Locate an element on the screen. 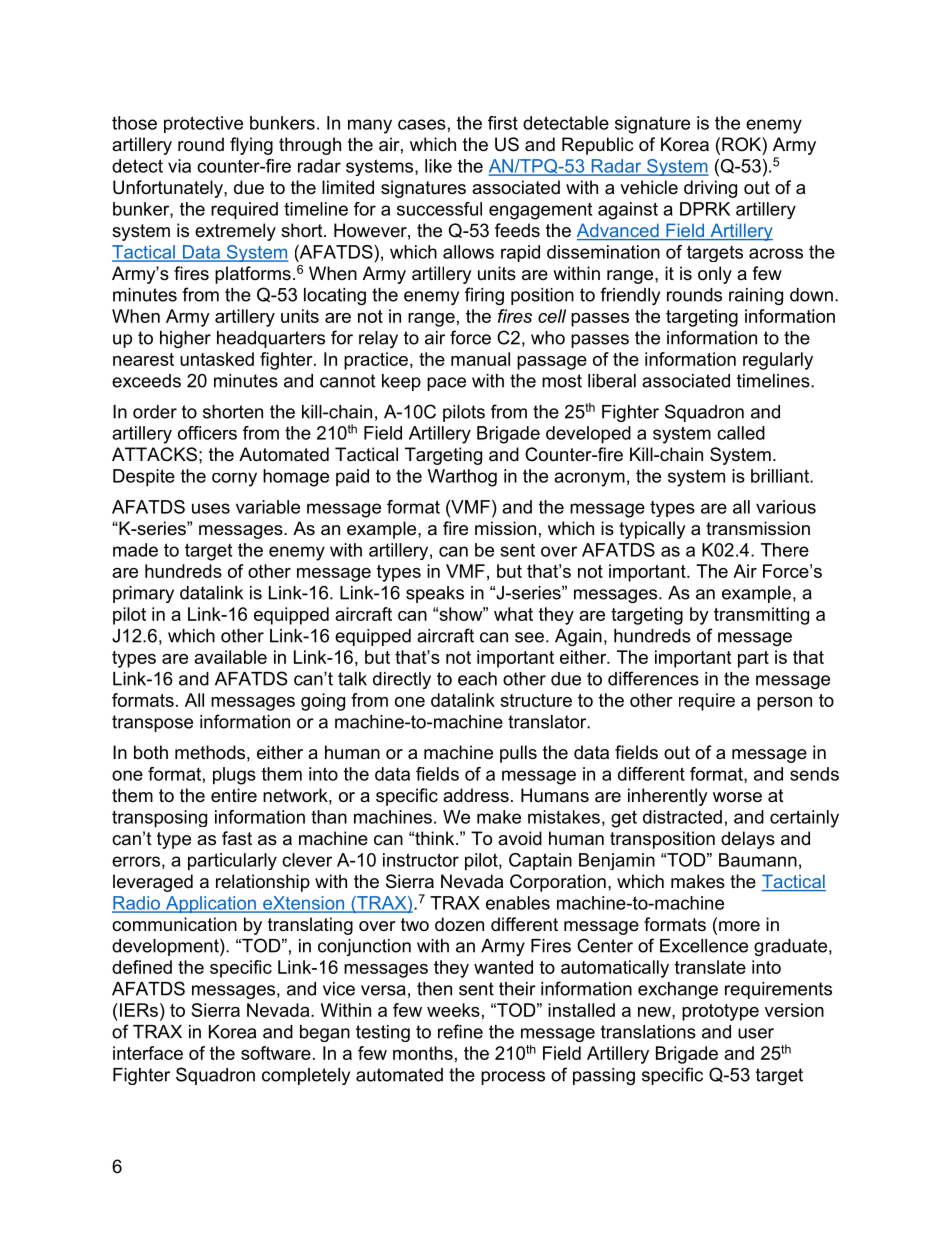 This screenshot has width=952, height=1233. software is located at coordinates (276, 1053).
